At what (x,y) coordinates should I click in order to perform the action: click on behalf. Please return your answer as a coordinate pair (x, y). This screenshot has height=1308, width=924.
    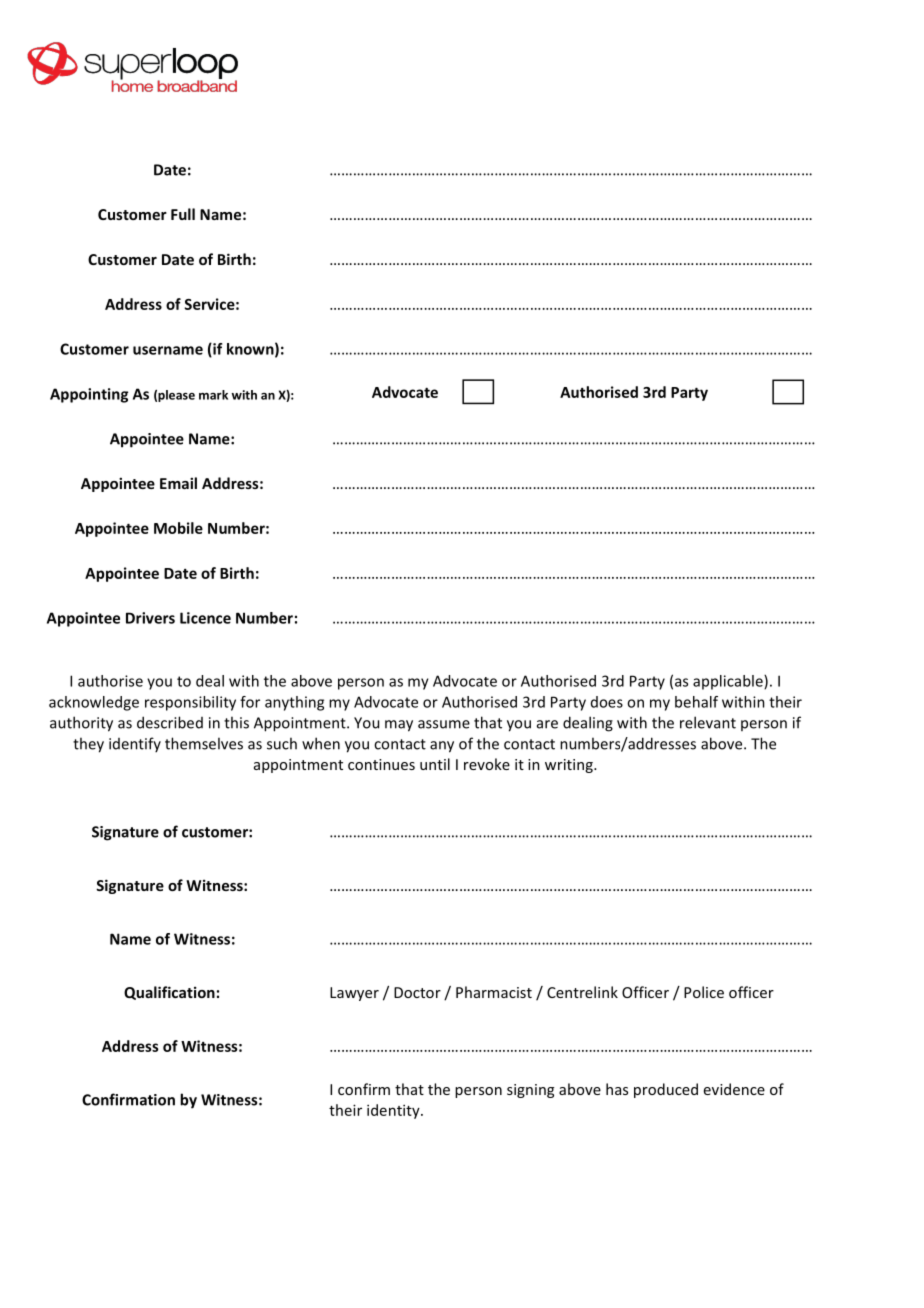
    Looking at the image, I should click on (696, 702).
